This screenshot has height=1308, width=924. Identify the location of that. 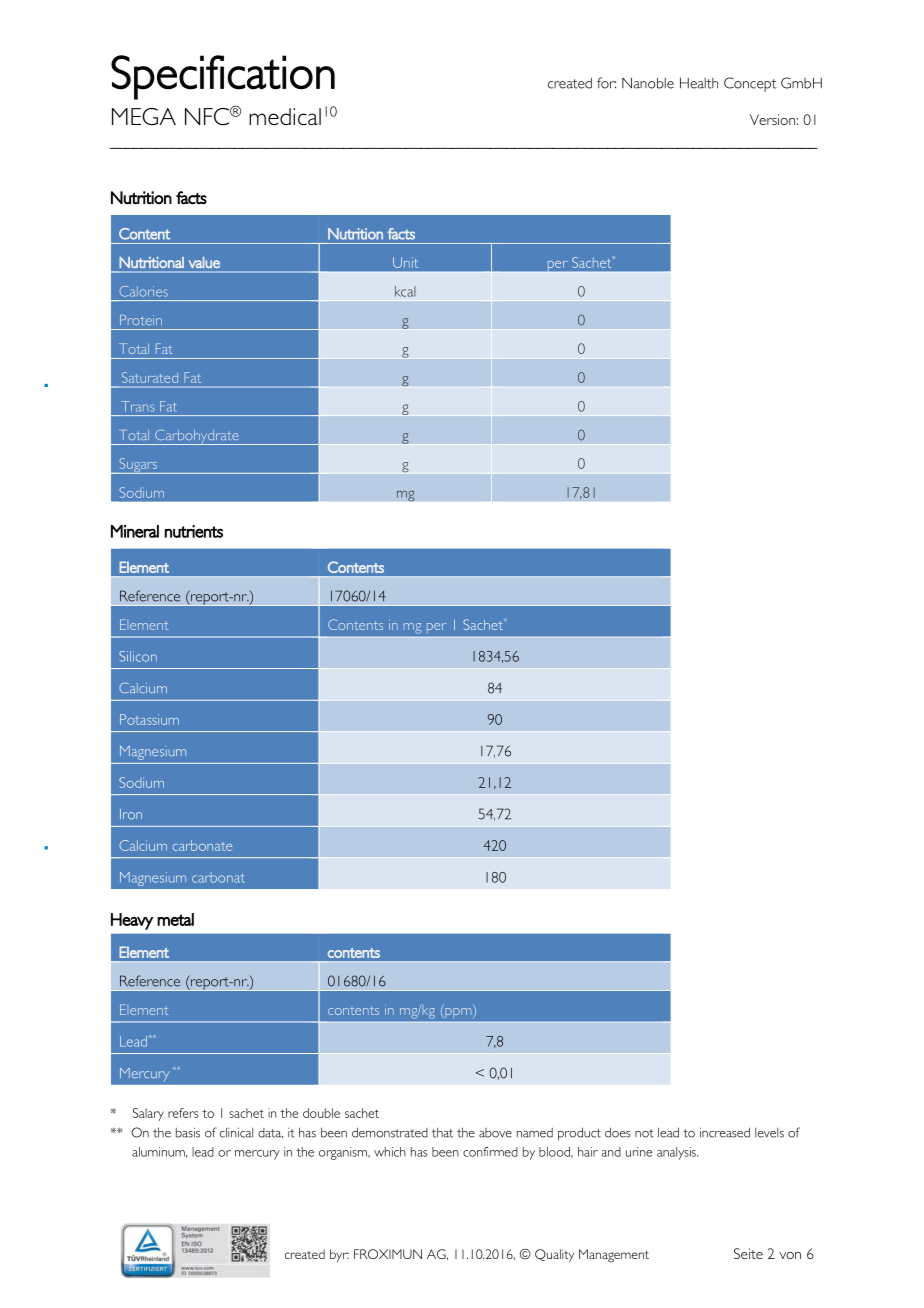
(442, 1133).
